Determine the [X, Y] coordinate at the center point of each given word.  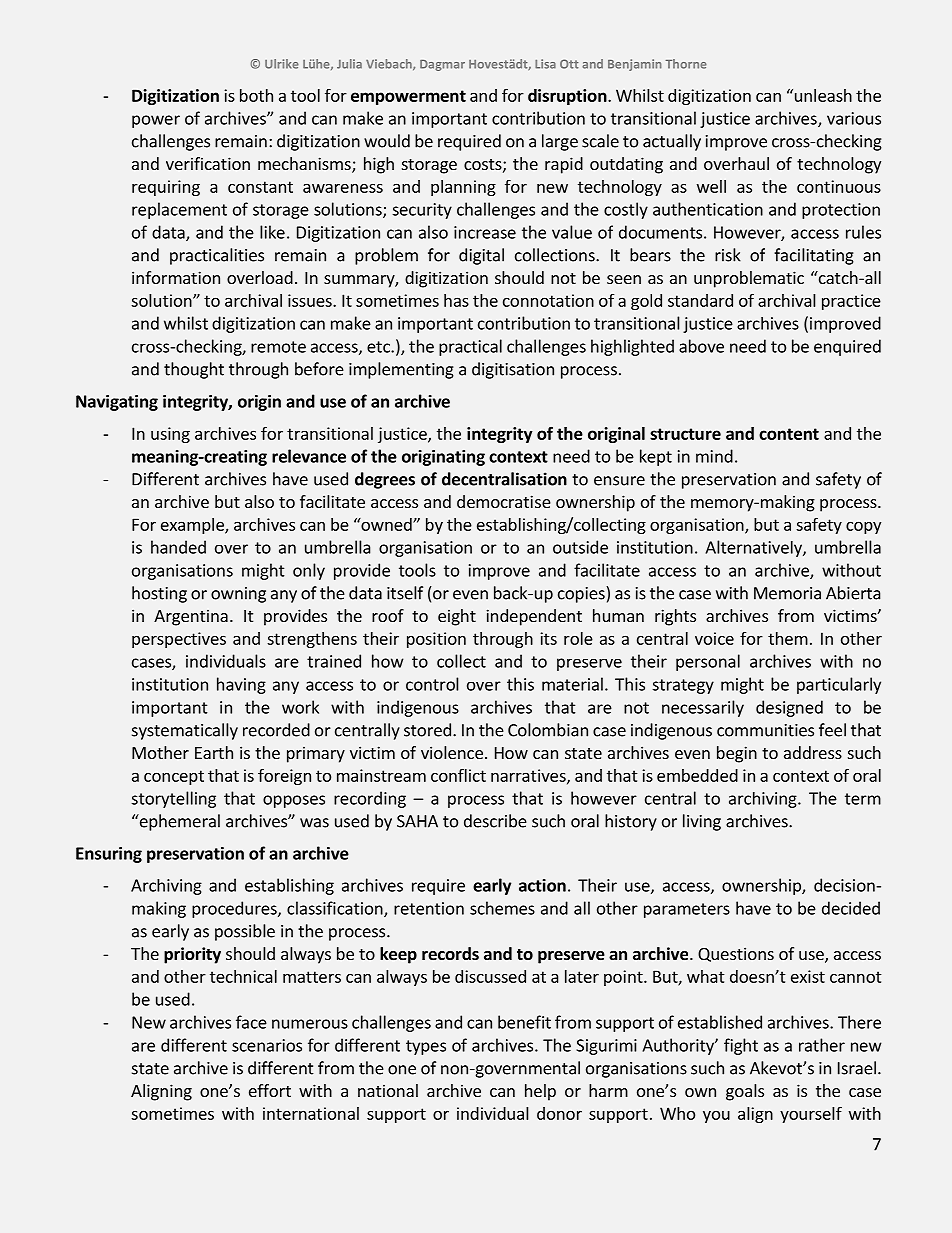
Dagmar [442, 65]
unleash [822, 95]
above [701, 346]
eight [457, 617]
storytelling [173, 799]
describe [495, 821]
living [702, 822]
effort [270, 1090]
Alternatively [755, 548]
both [256, 95]
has [456, 300]
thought [194, 370]
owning [238, 595]
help [540, 1092]
